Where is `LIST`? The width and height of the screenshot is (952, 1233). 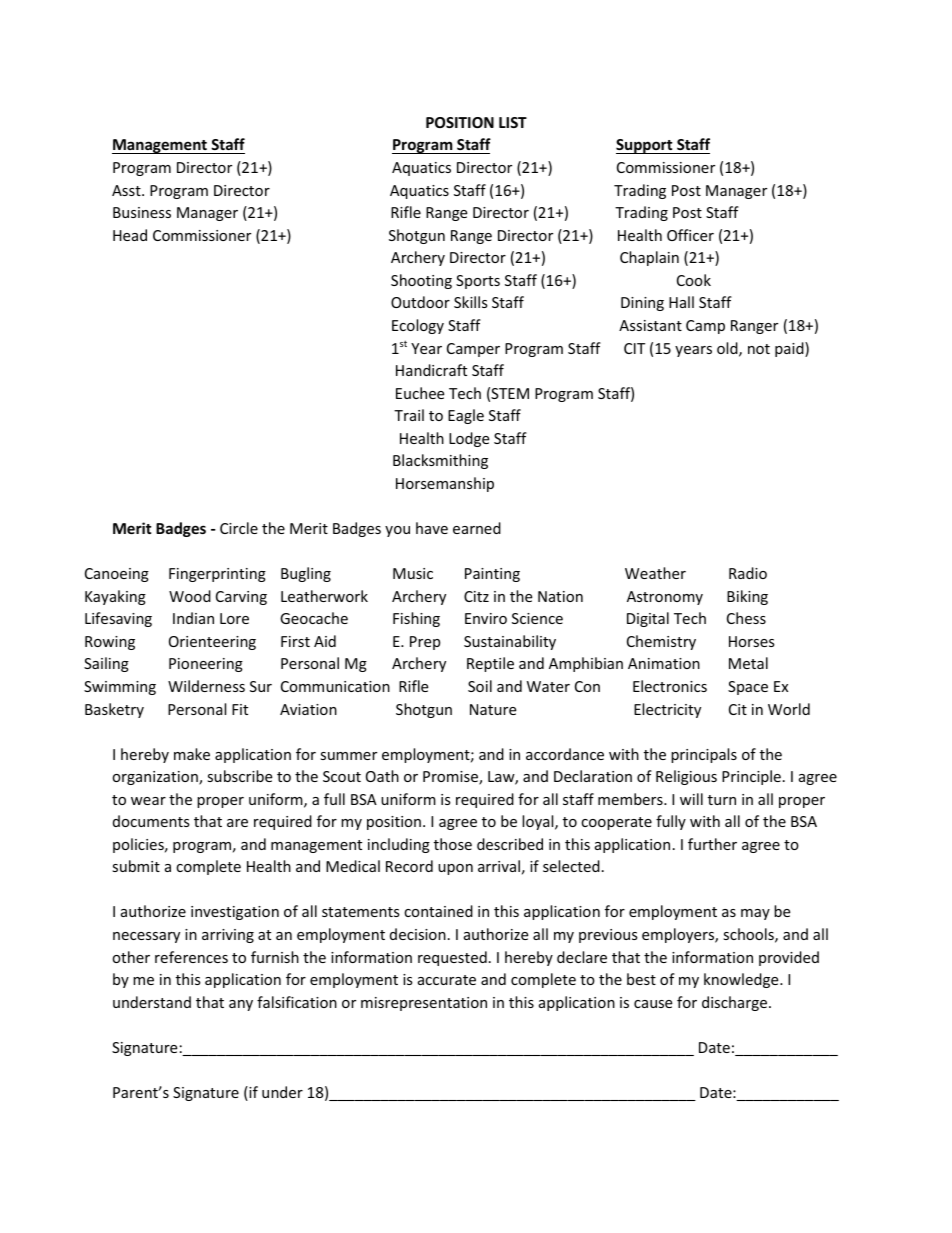
LIST is located at coordinates (513, 122).
